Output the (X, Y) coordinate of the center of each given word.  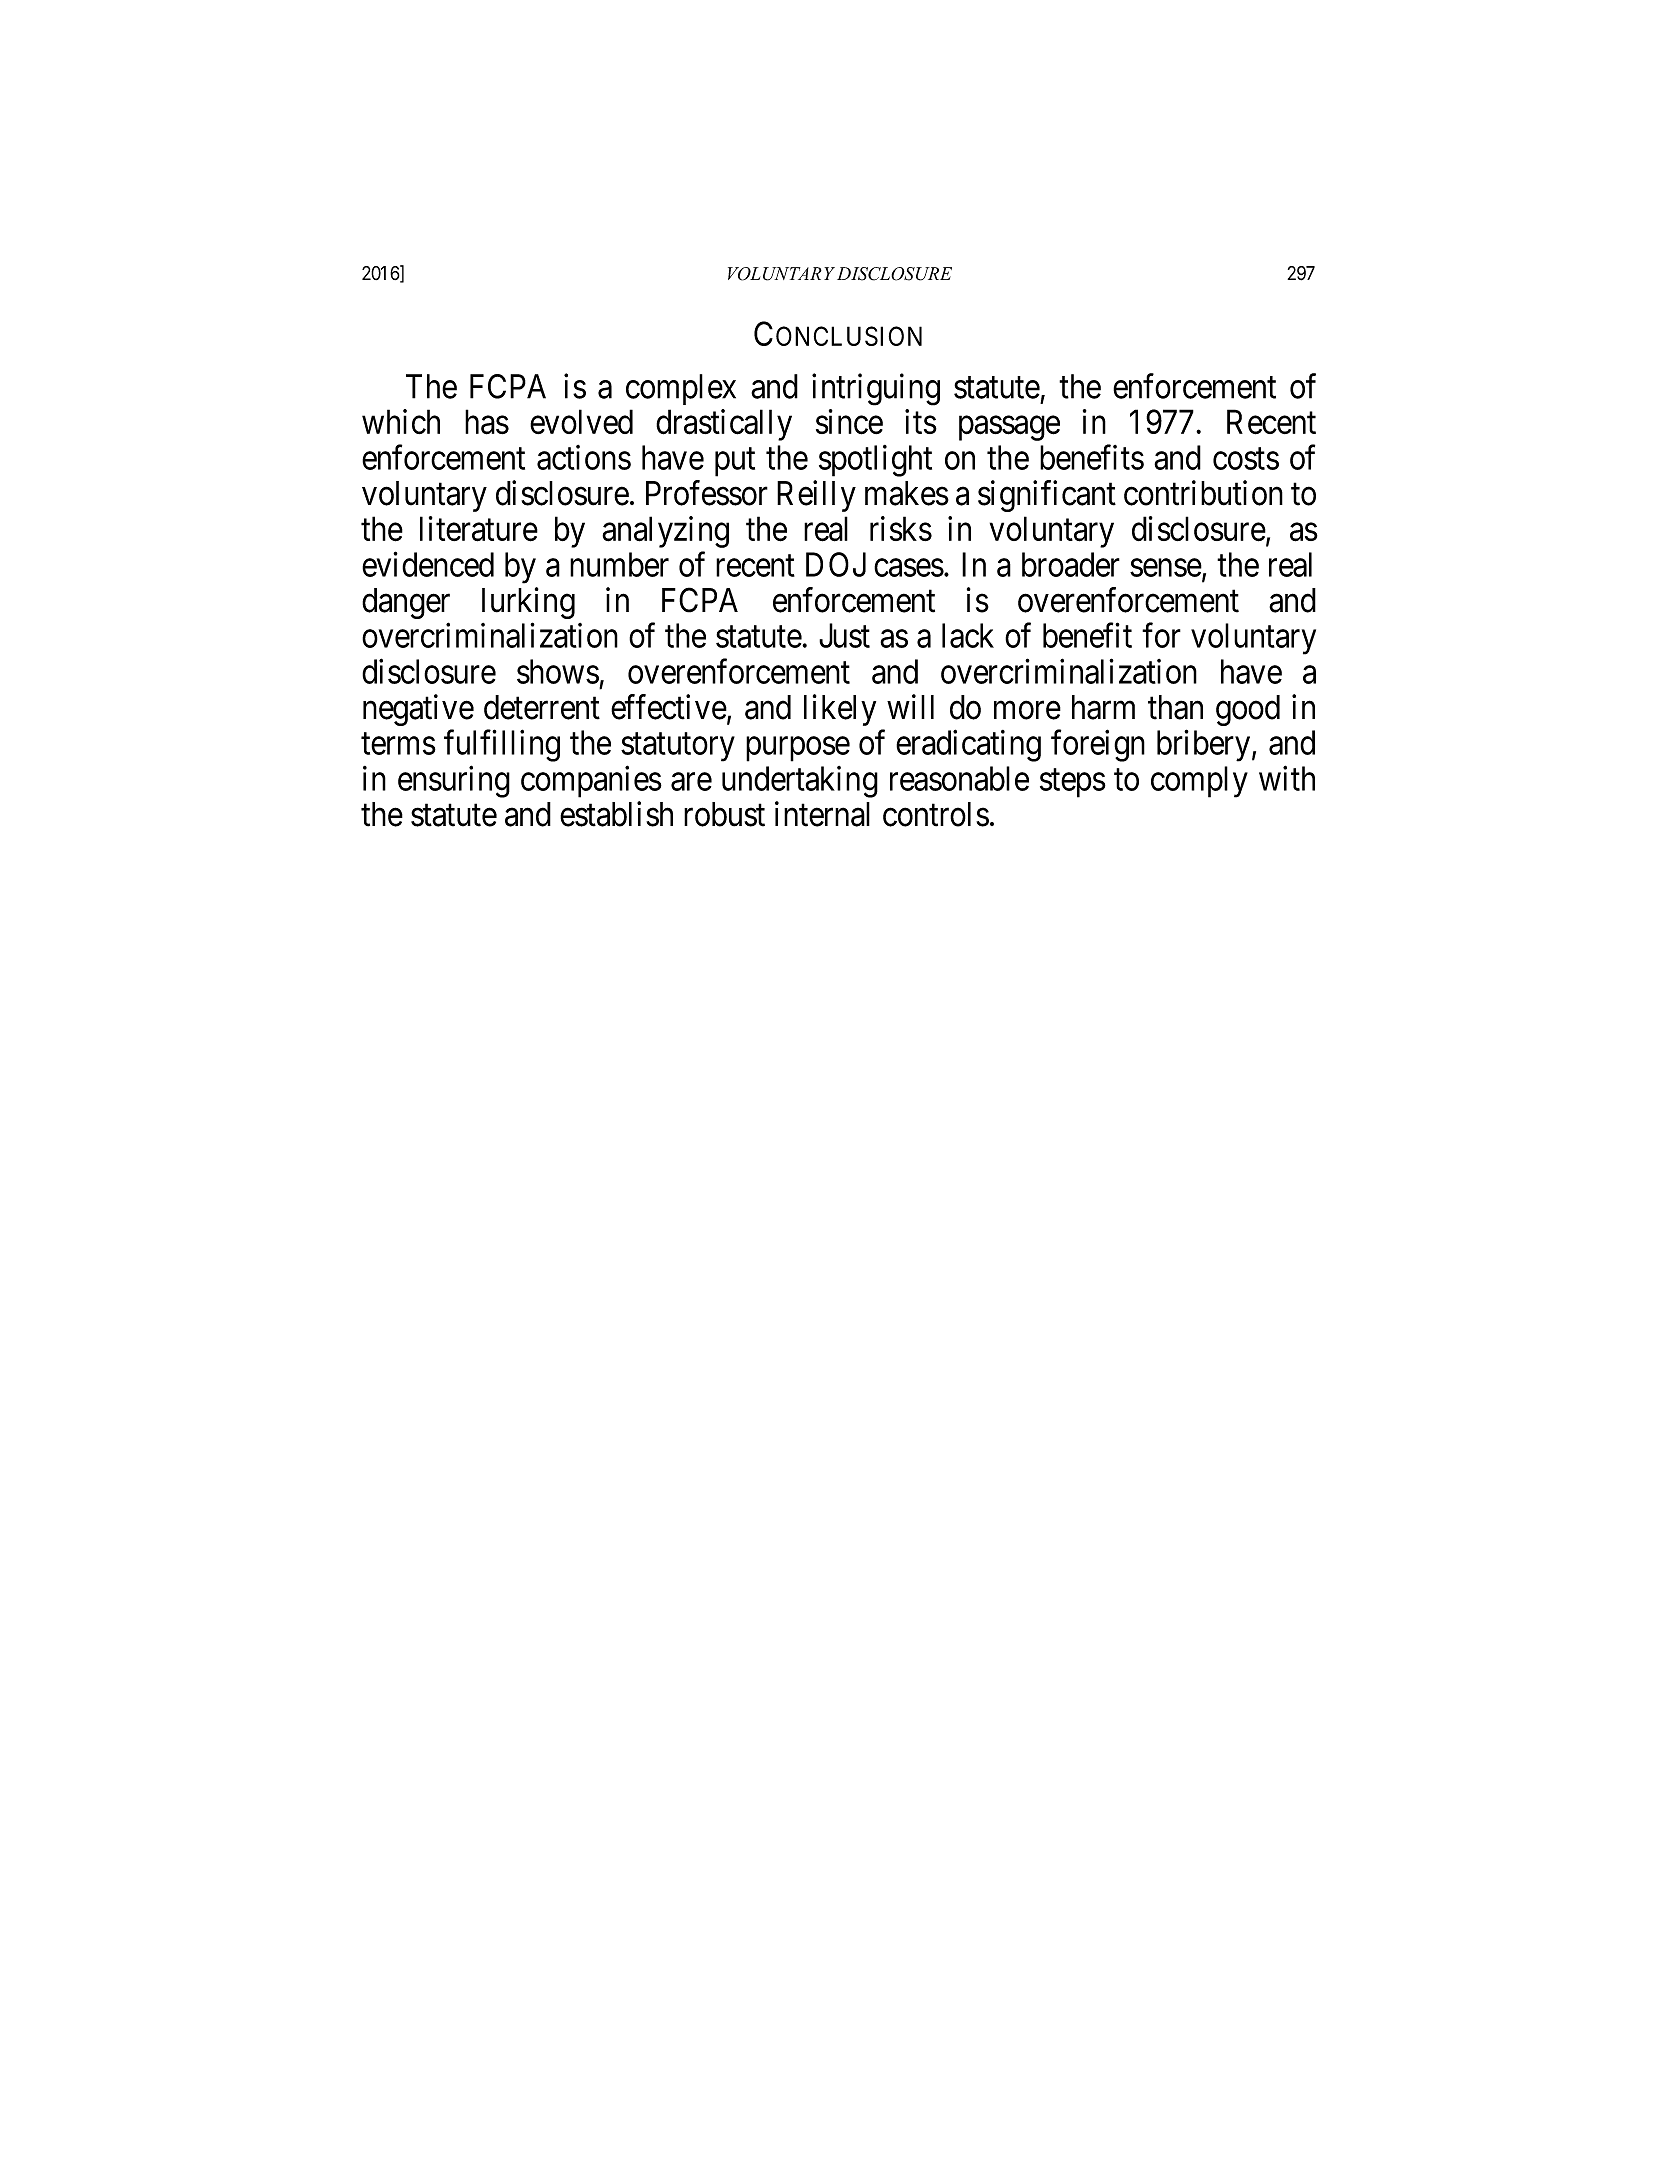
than (1175, 707)
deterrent (542, 707)
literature (479, 529)
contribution (1203, 493)
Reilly (816, 496)
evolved (581, 421)
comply (1199, 782)
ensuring (454, 782)
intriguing (876, 389)
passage (1009, 428)
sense (1166, 568)
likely (840, 710)
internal (822, 814)
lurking (528, 603)
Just (844, 635)
